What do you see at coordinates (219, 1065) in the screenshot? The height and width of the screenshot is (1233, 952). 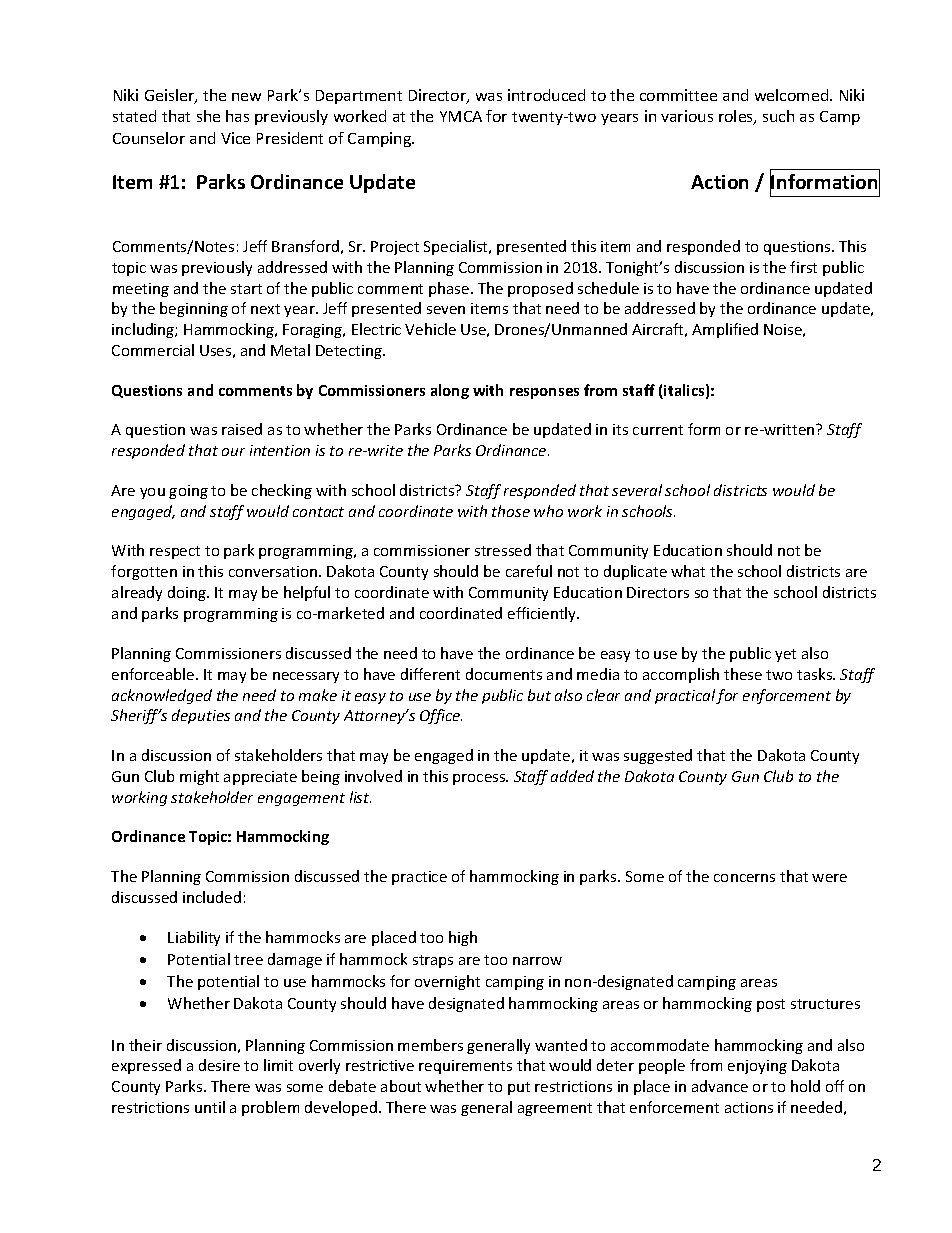 I see `desire` at bounding box center [219, 1065].
